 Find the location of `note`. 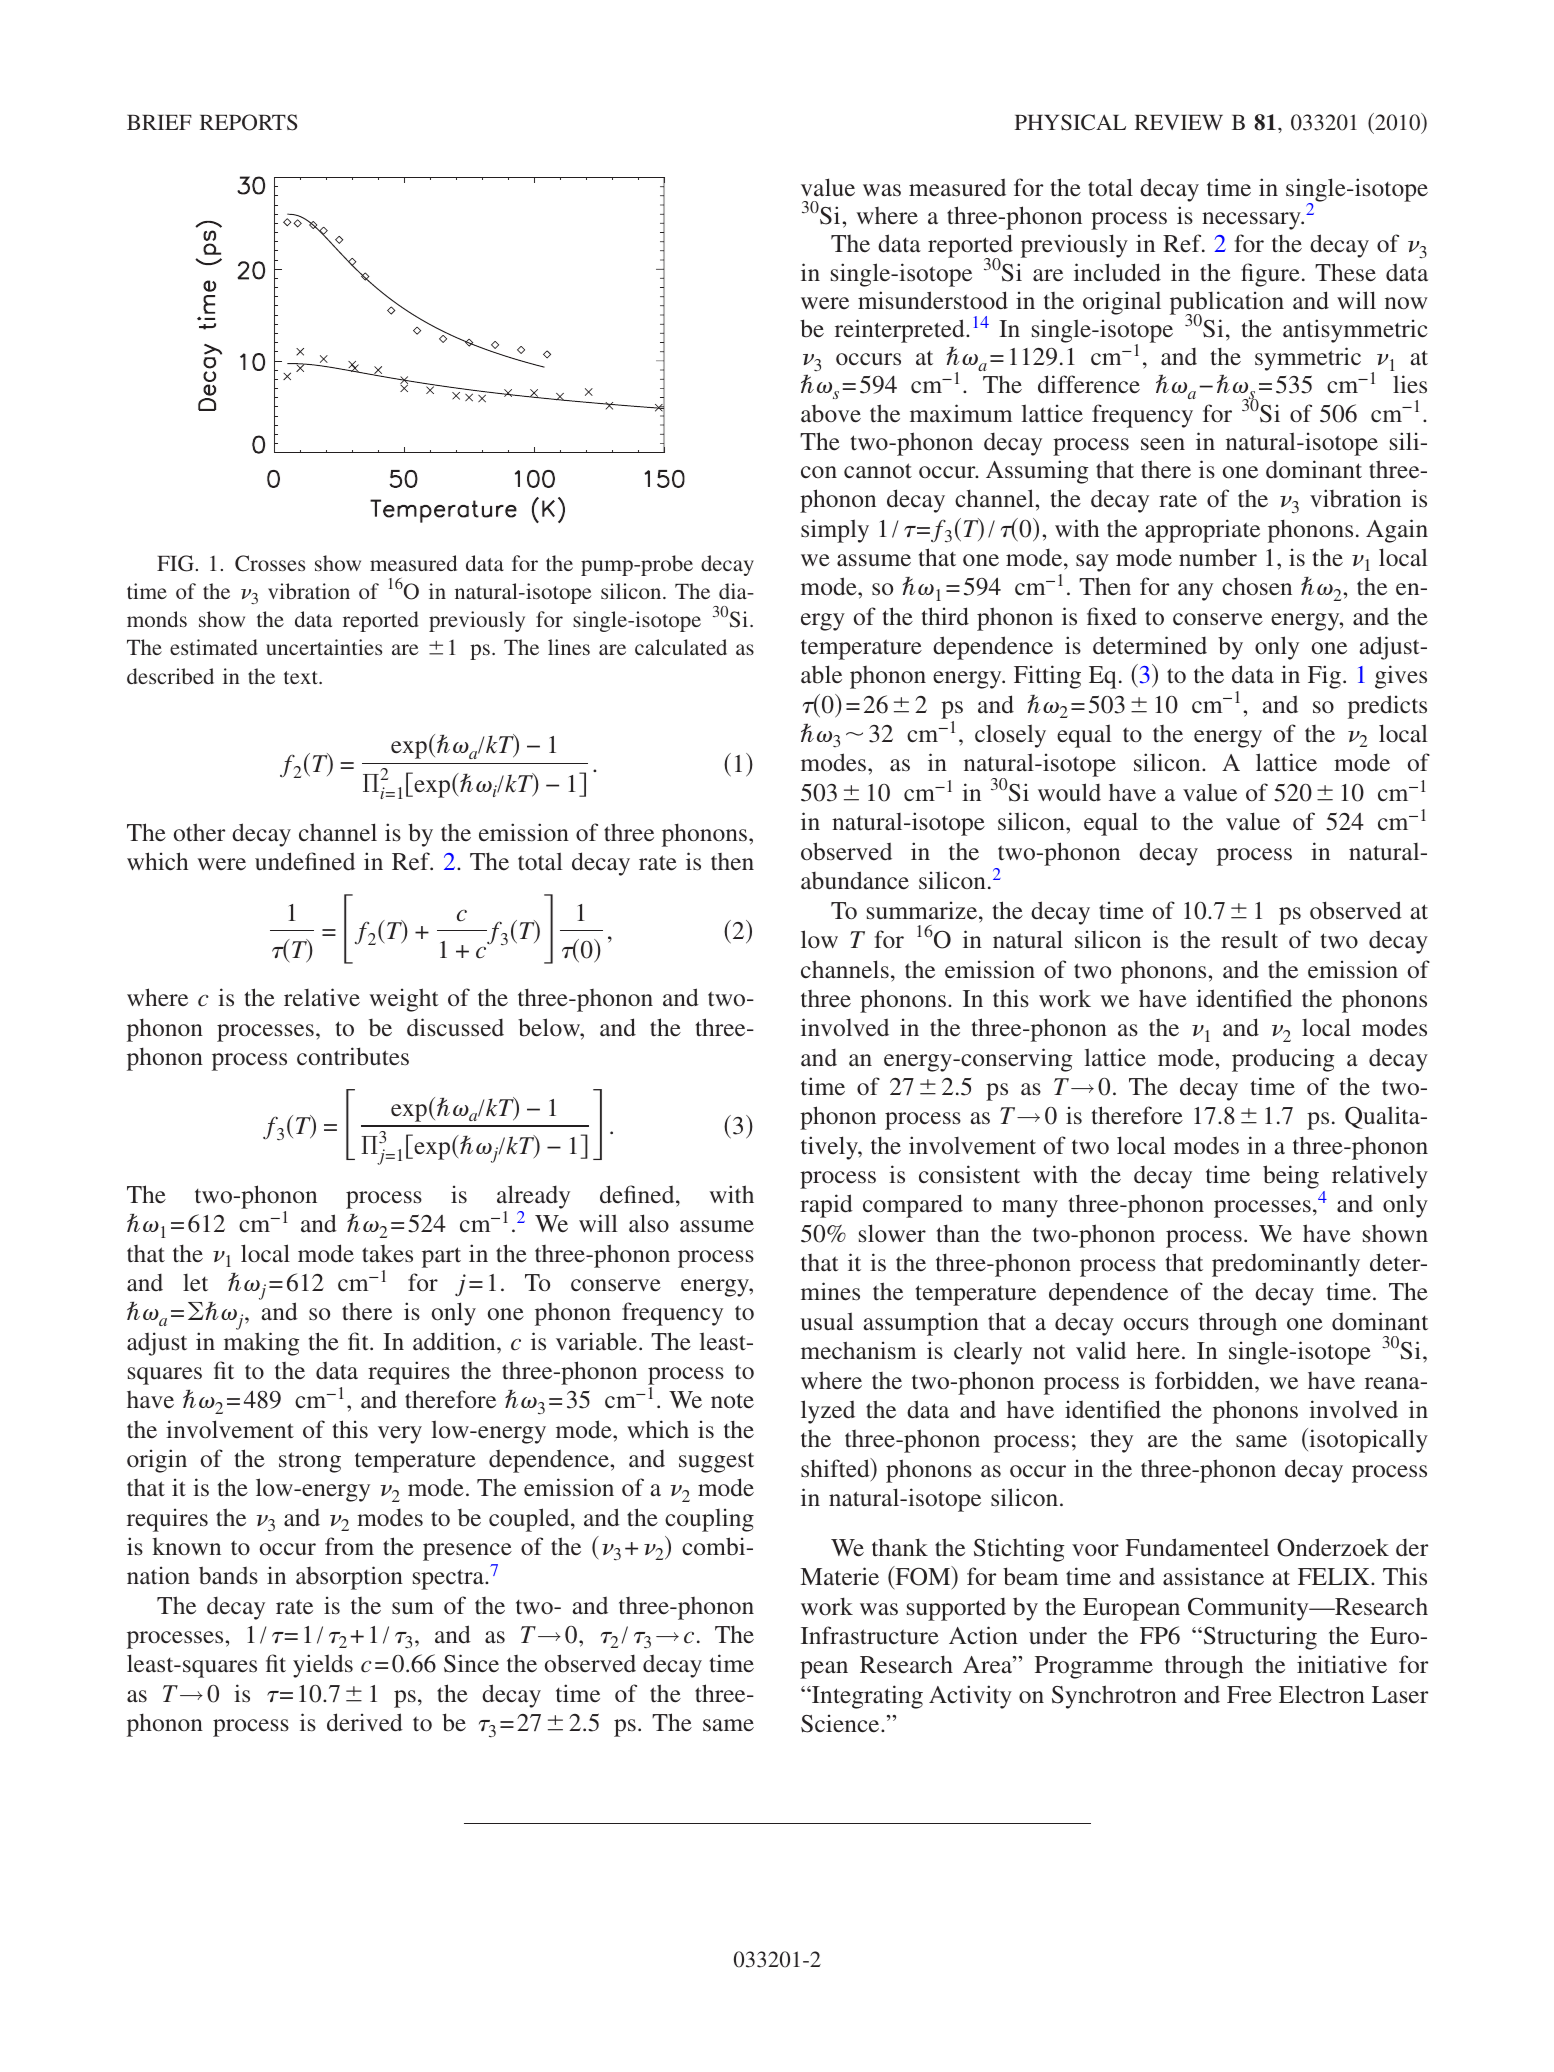

note is located at coordinates (732, 1401).
